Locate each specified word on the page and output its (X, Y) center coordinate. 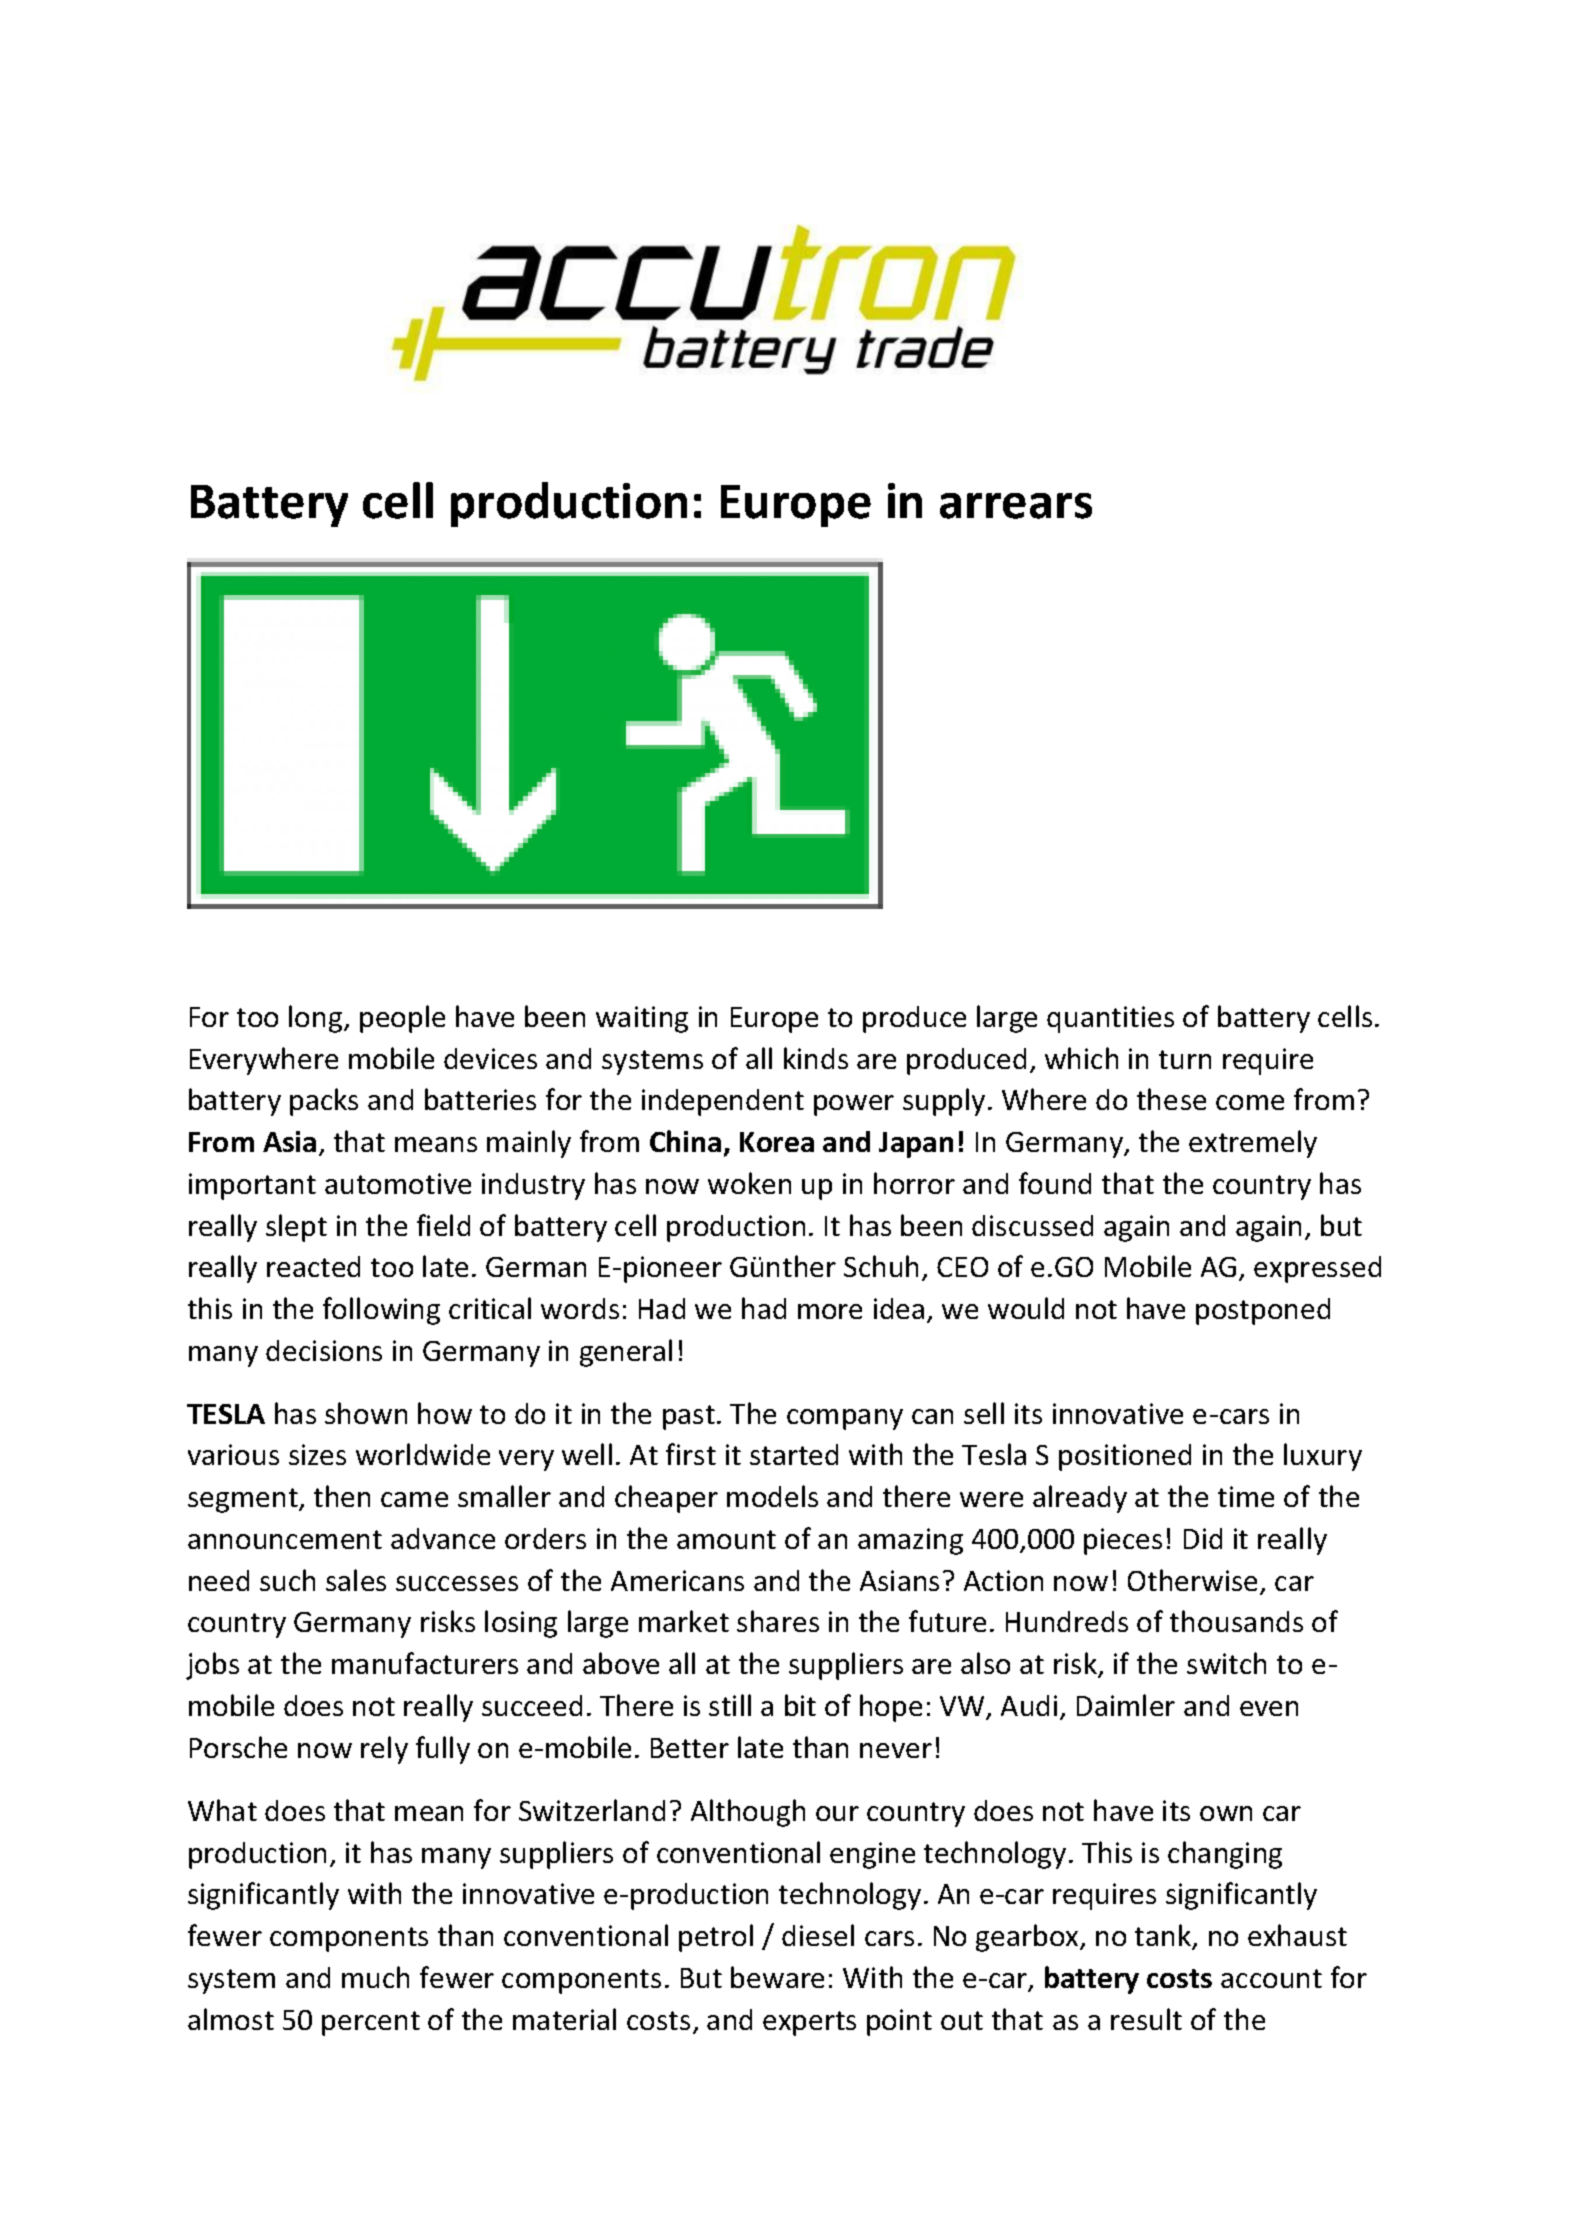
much (375, 1977)
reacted (313, 1266)
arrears (1016, 506)
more (830, 1311)
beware (777, 1977)
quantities (1110, 1019)
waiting (642, 1019)
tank (1164, 1936)
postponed (1263, 1311)
